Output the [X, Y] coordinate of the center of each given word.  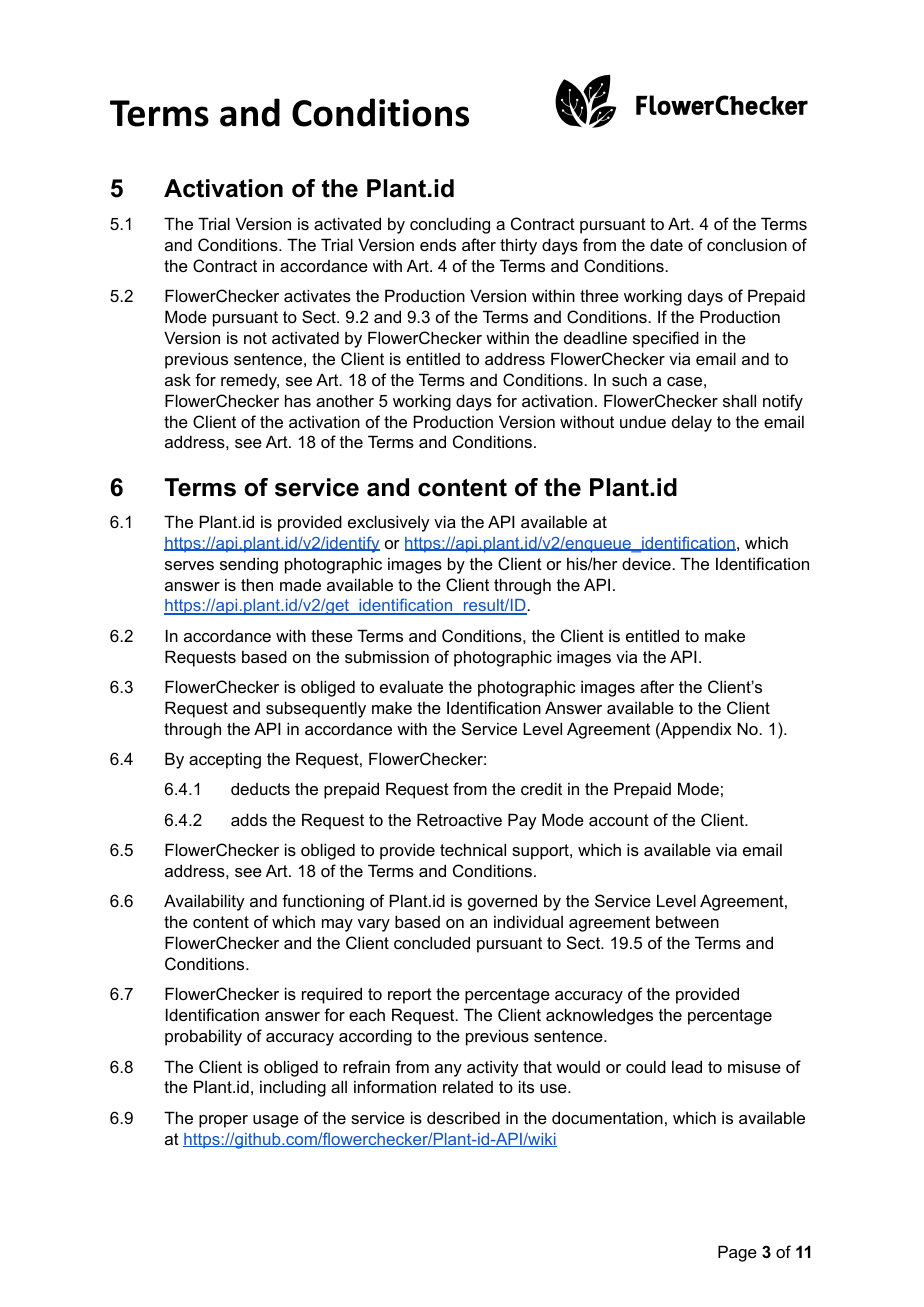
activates [317, 295]
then [257, 584]
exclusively [388, 523]
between [687, 921]
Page [737, 1253]
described [463, 1117]
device [647, 563]
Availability [204, 902]
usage [276, 1121]
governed [502, 902]
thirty [518, 246]
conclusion [747, 244]
